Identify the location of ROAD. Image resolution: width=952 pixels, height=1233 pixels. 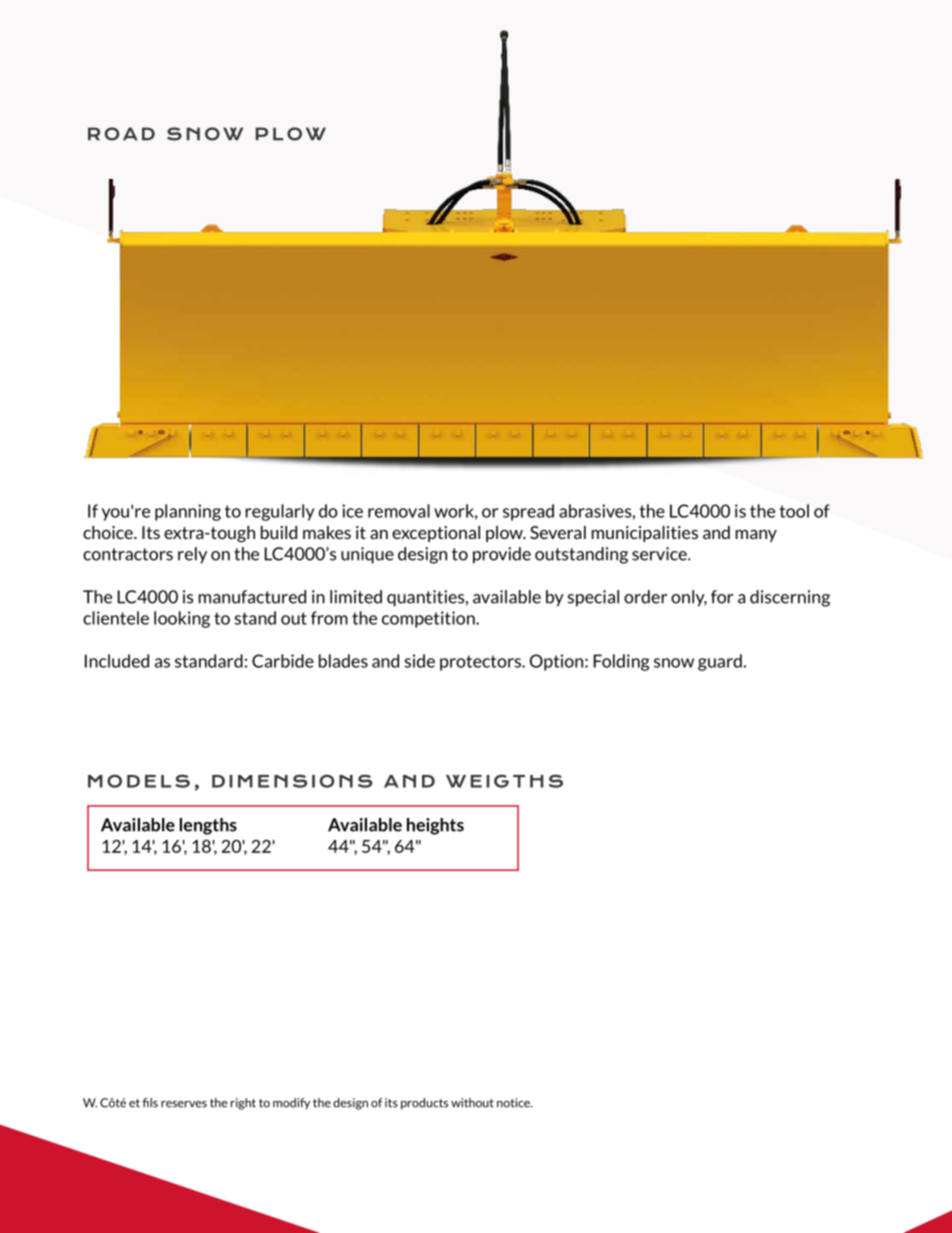
(121, 134).
